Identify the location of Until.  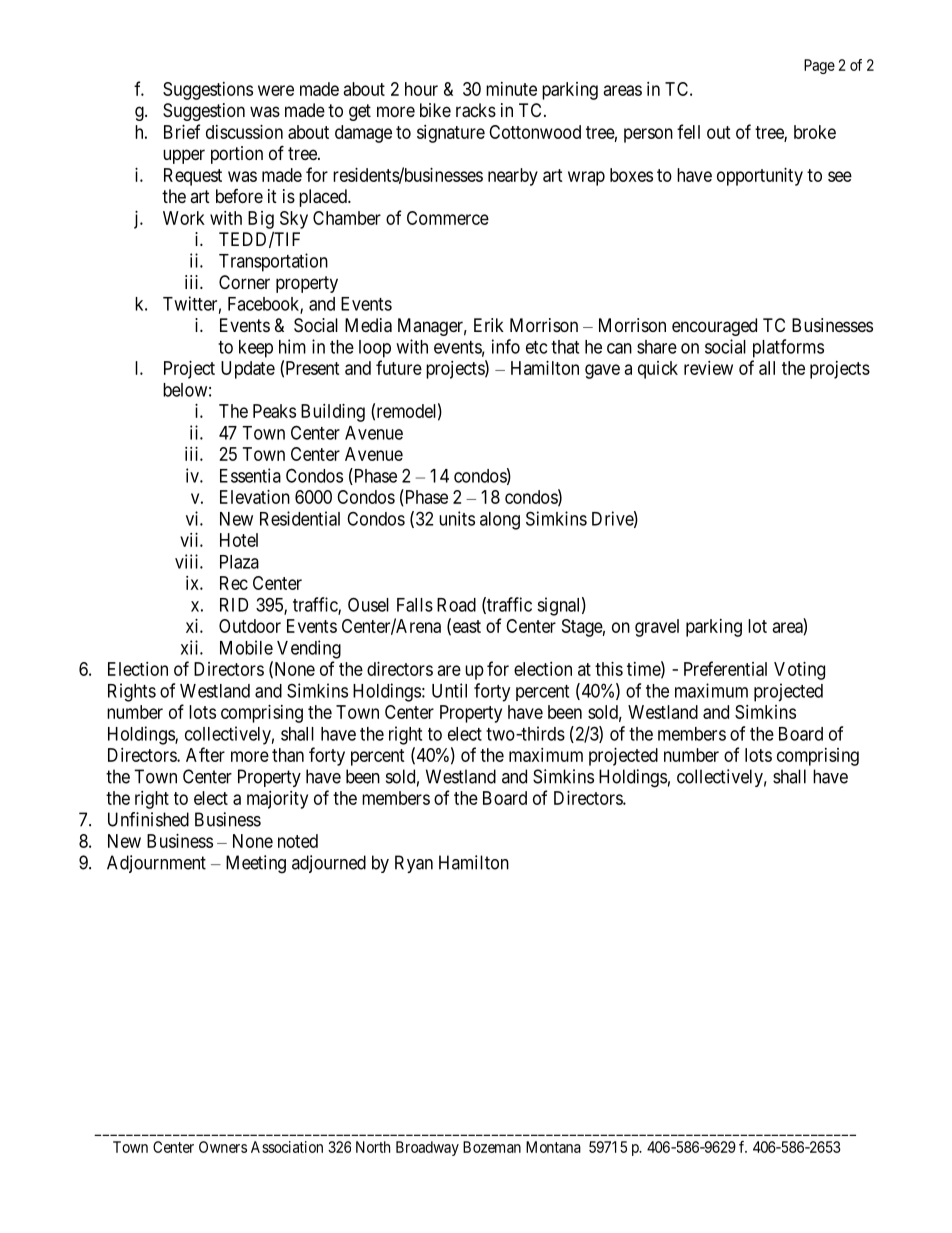
(449, 690).
